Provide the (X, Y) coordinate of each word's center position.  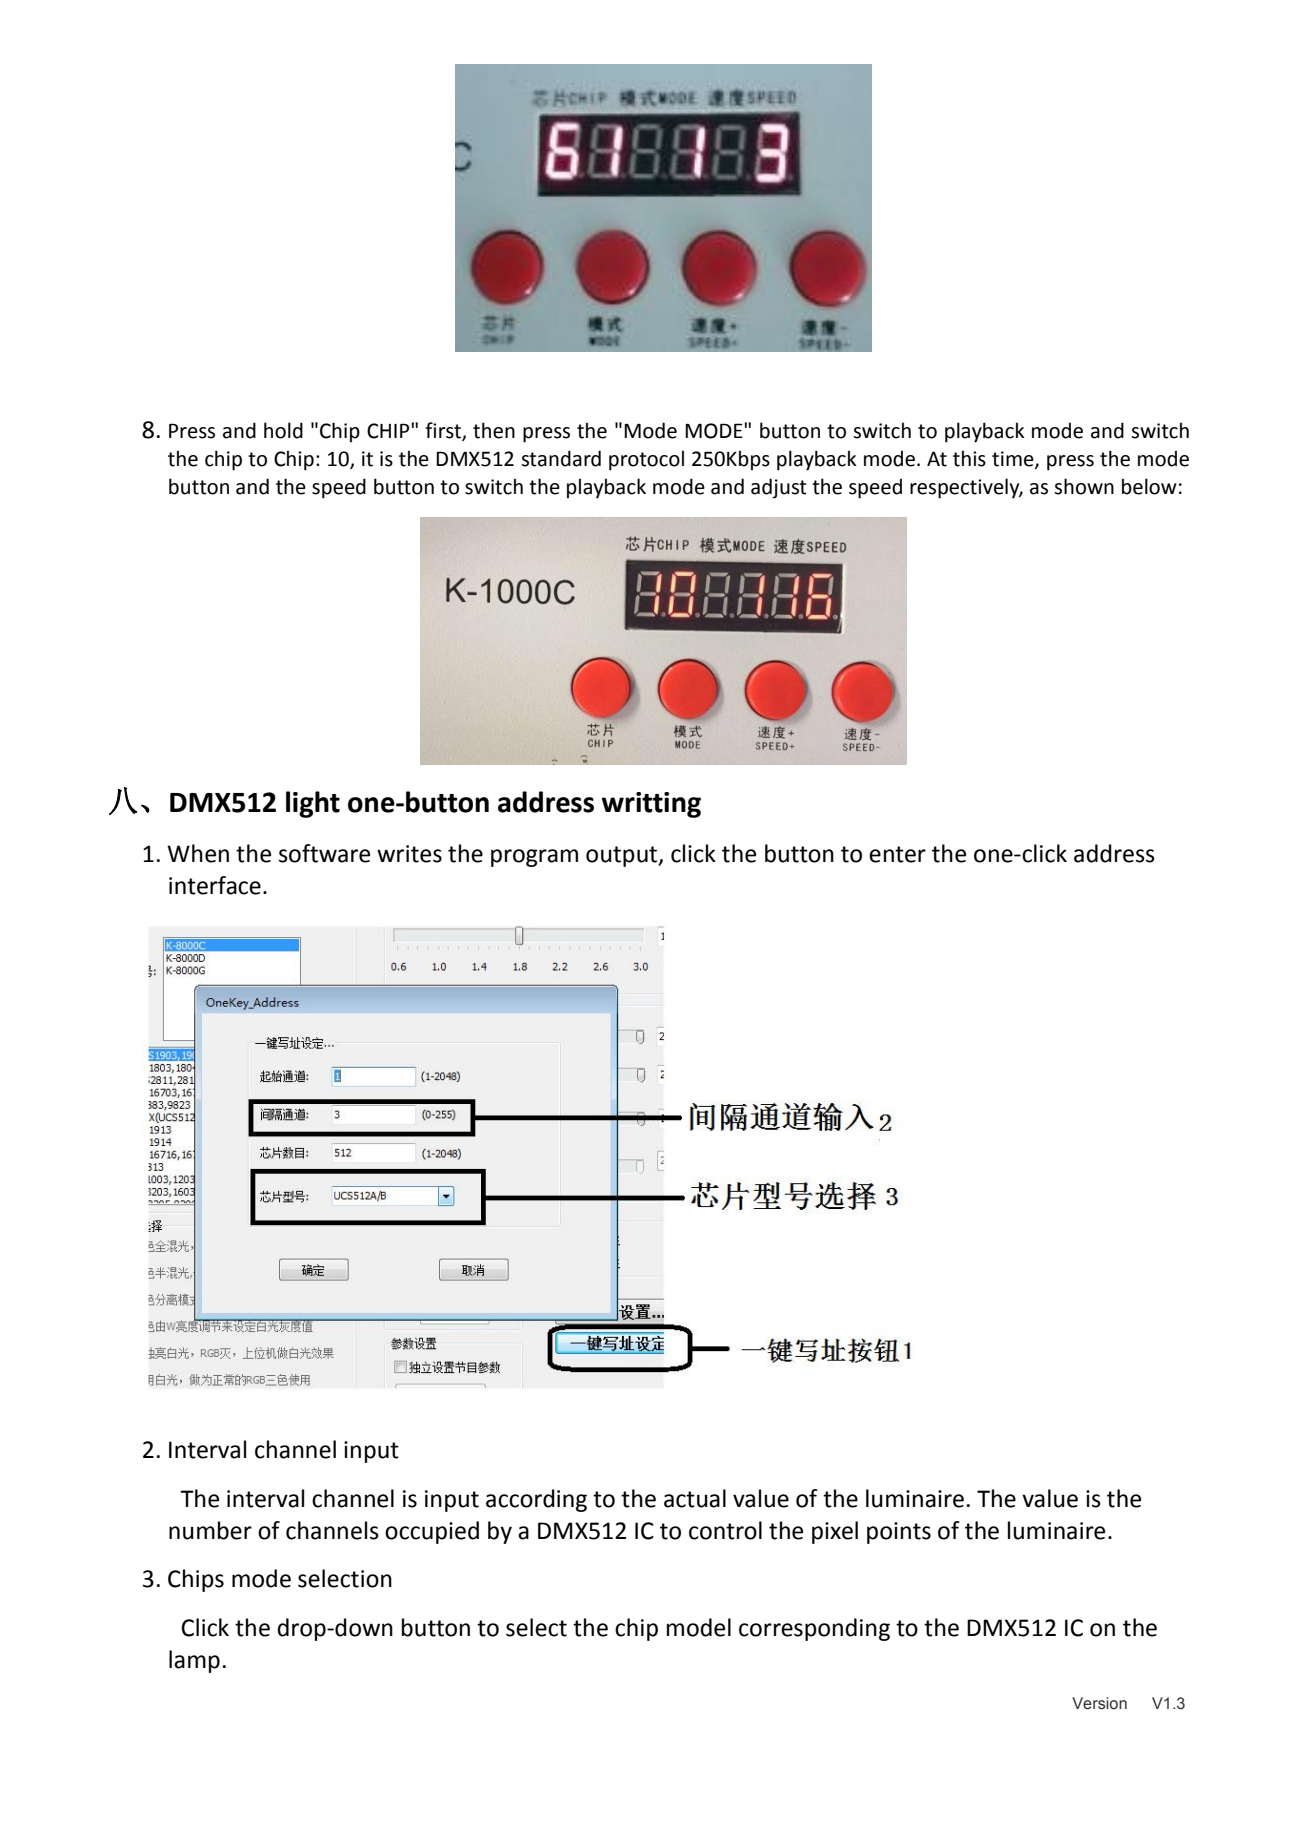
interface (215, 885)
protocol (646, 460)
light (313, 804)
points (899, 1533)
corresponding (814, 1629)
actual (695, 1498)
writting (651, 805)
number (210, 1530)
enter (897, 854)
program (534, 858)
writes (409, 854)
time (1014, 460)
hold (283, 430)
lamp (194, 1661)
